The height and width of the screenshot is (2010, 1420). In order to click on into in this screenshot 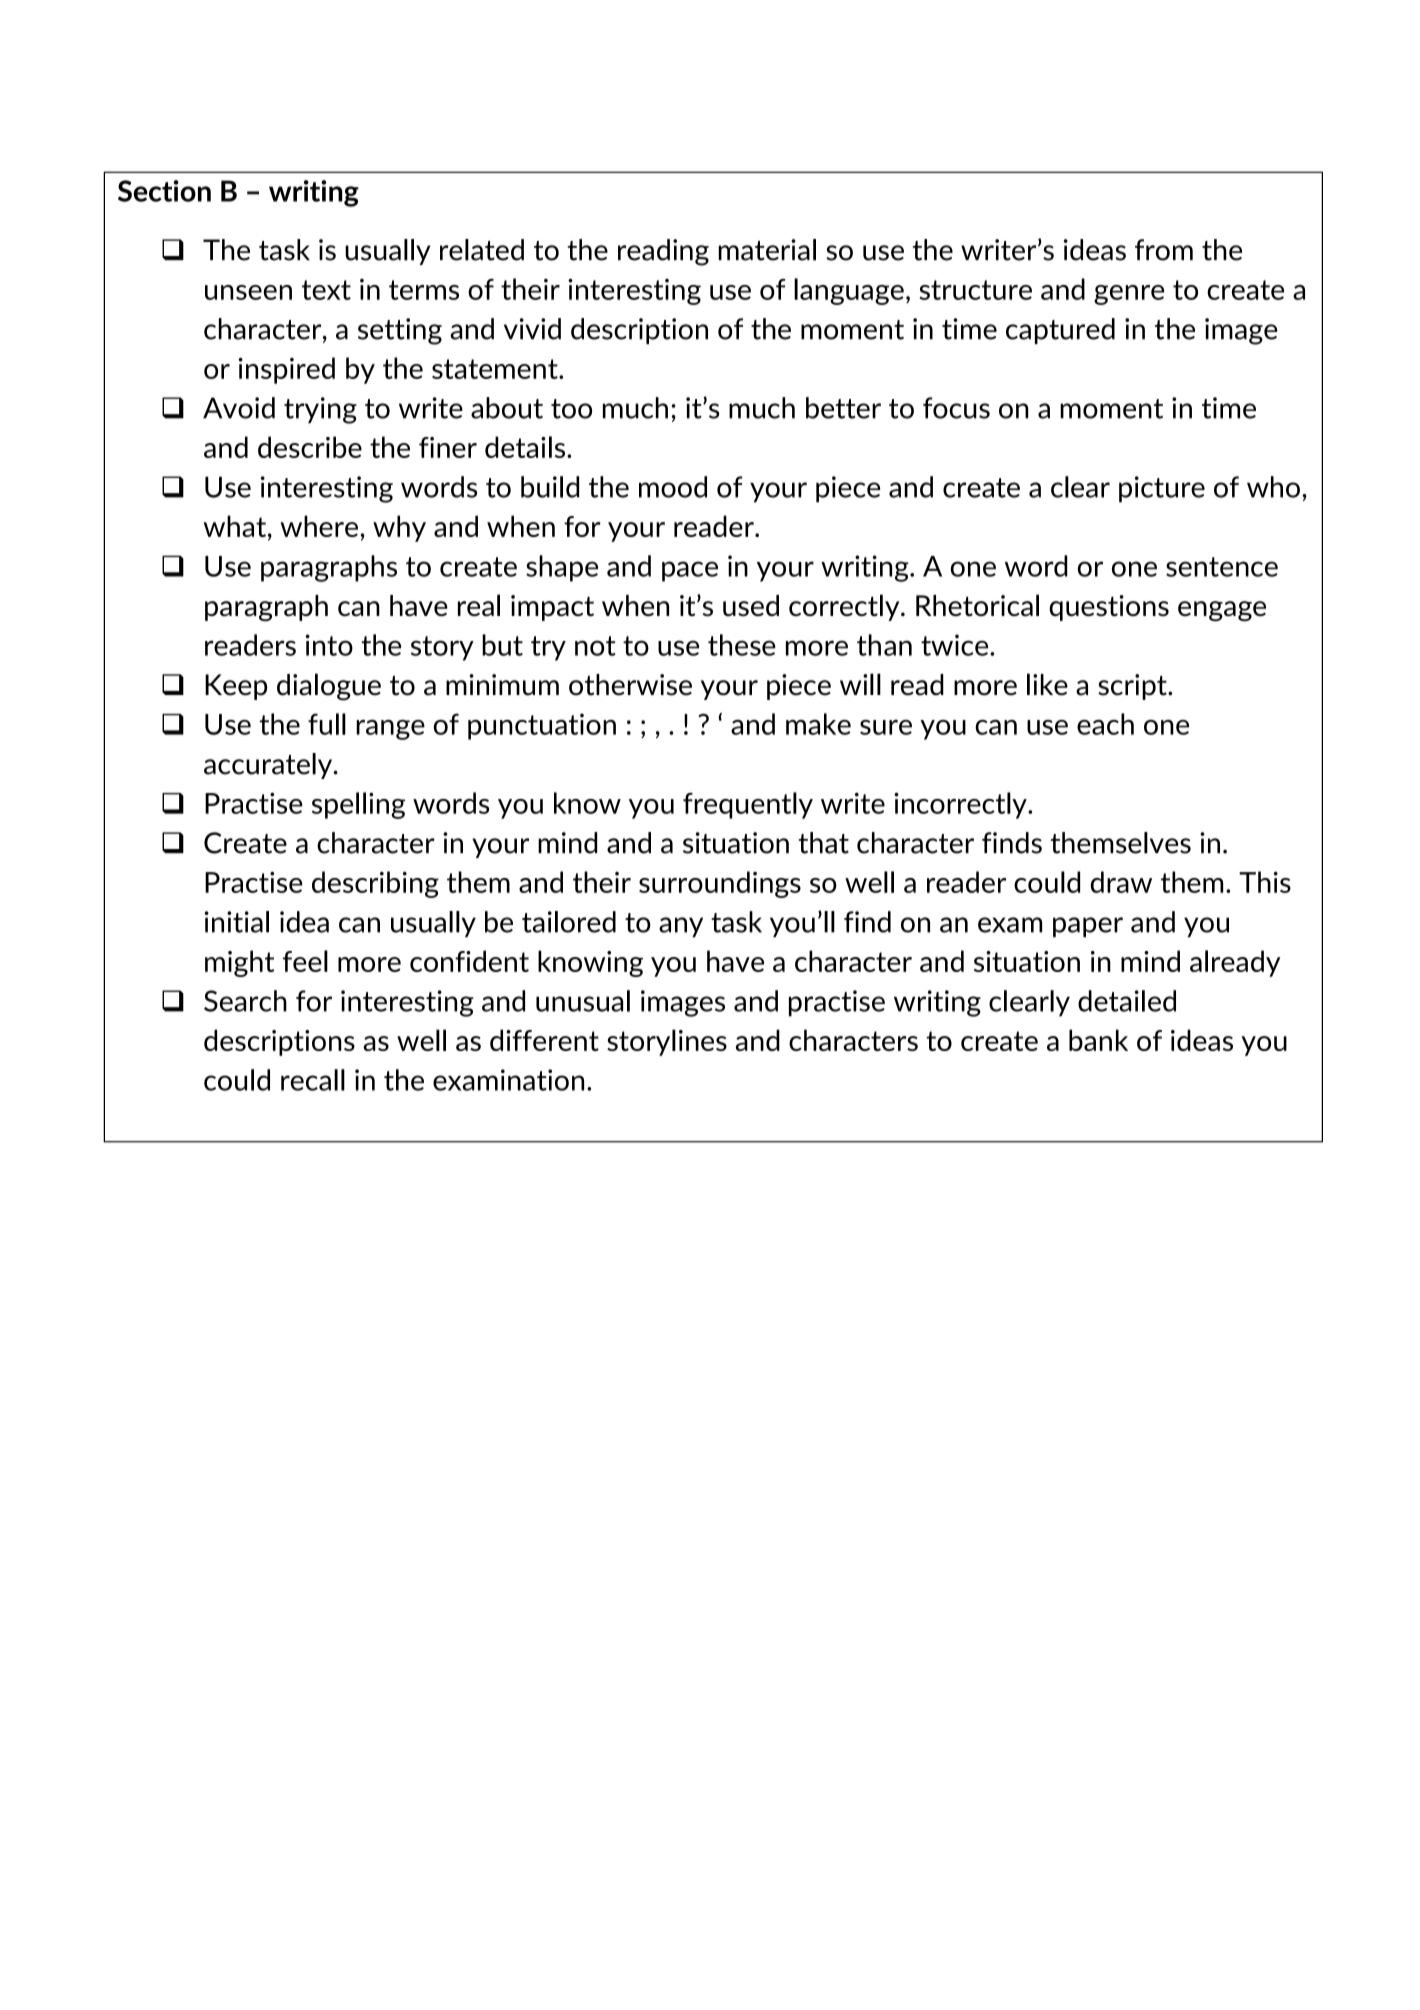, I will do `click(329, 645)`.
